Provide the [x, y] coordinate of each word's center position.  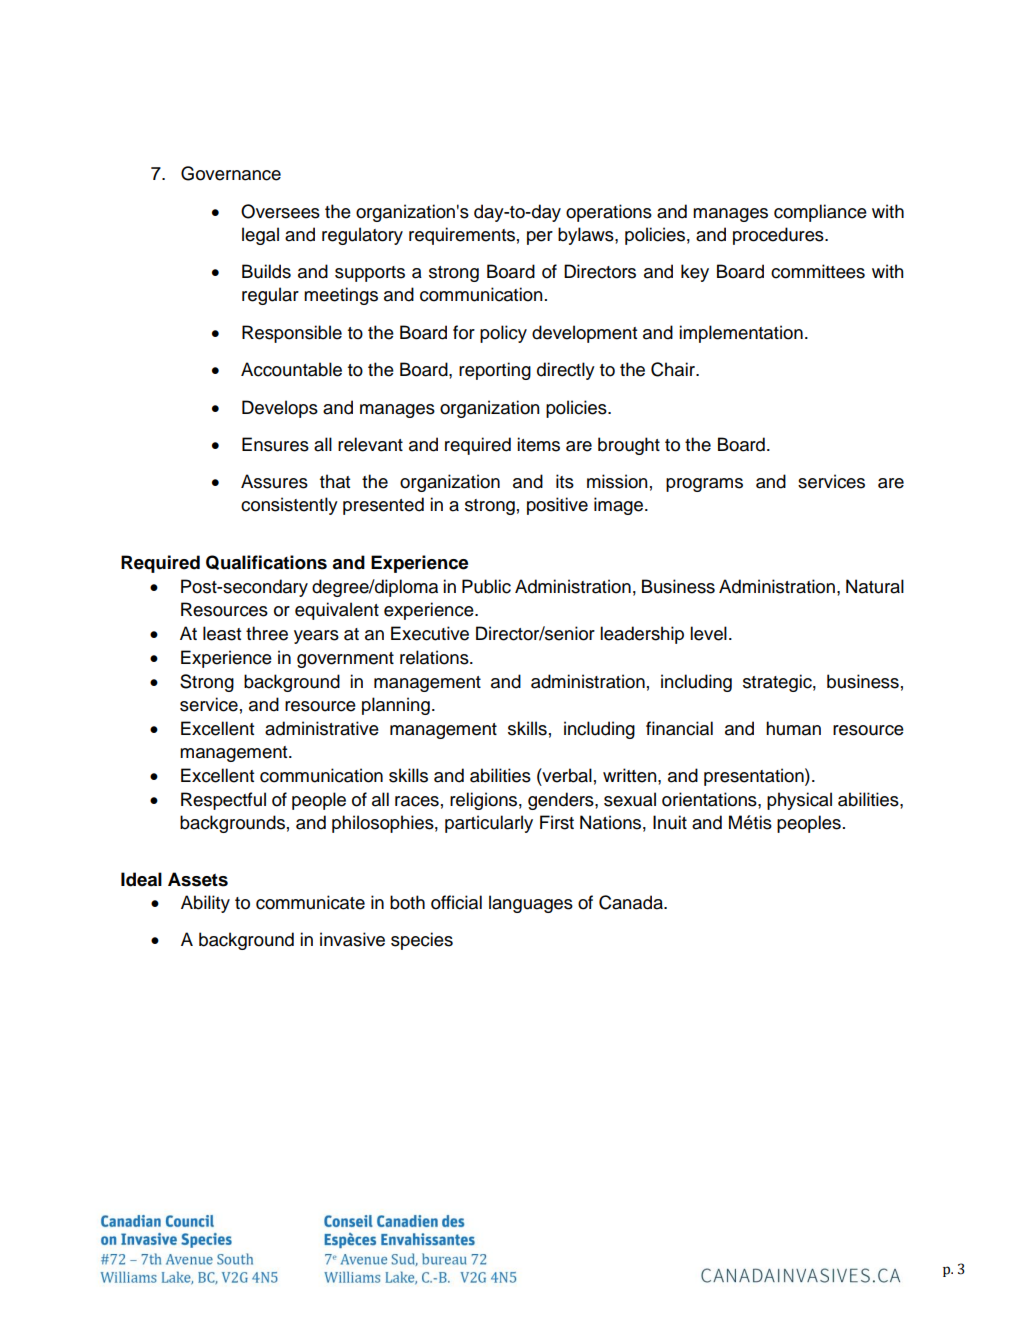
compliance [820, 213]
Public [486, 586]
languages [531, 904]
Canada [632, 902]
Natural [875, 586]
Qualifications [266, 562]
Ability [205, 904]
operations [609, 213]
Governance [231, 173]
